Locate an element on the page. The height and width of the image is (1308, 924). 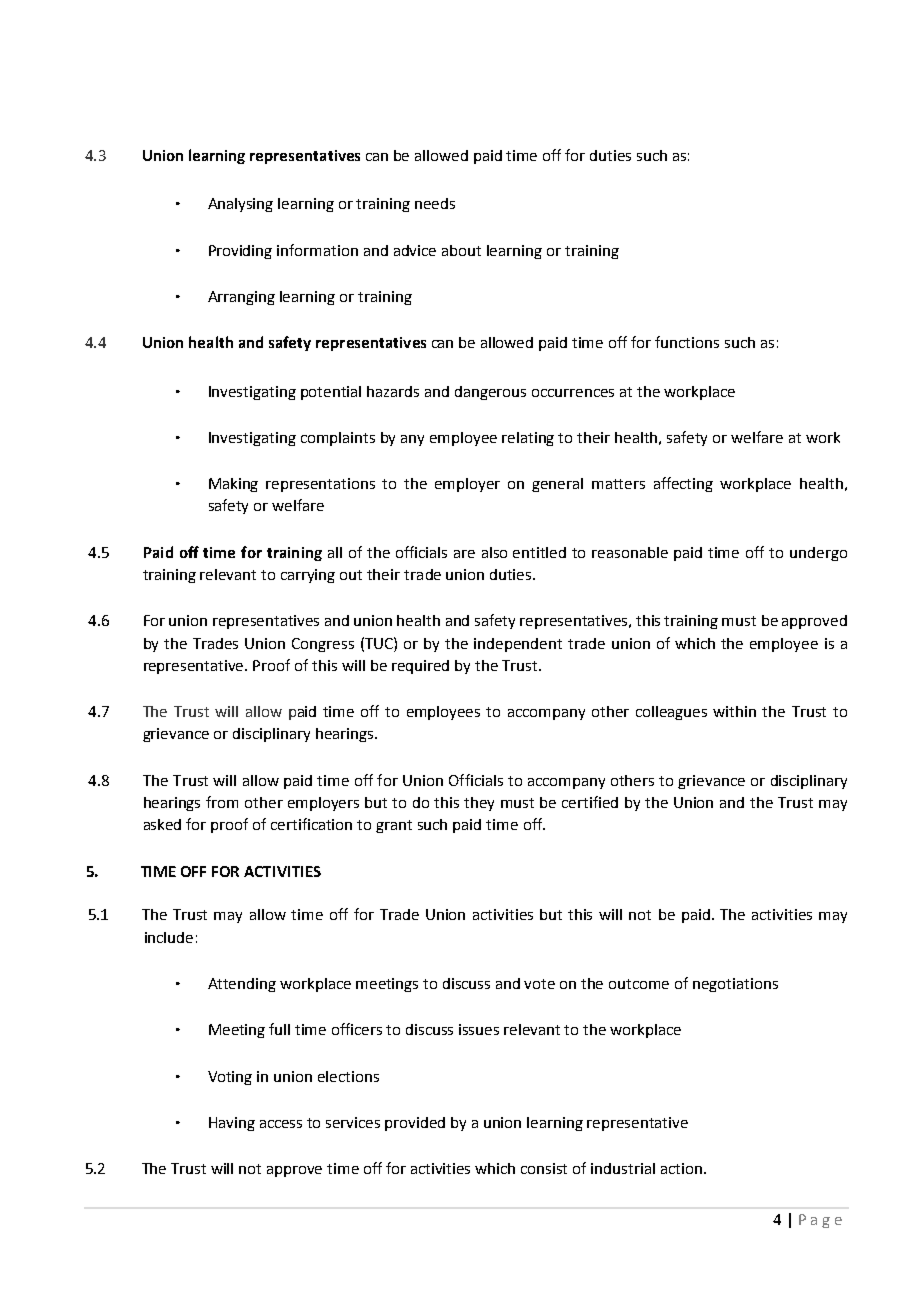
Congress is located at coordinates (323, 645).
